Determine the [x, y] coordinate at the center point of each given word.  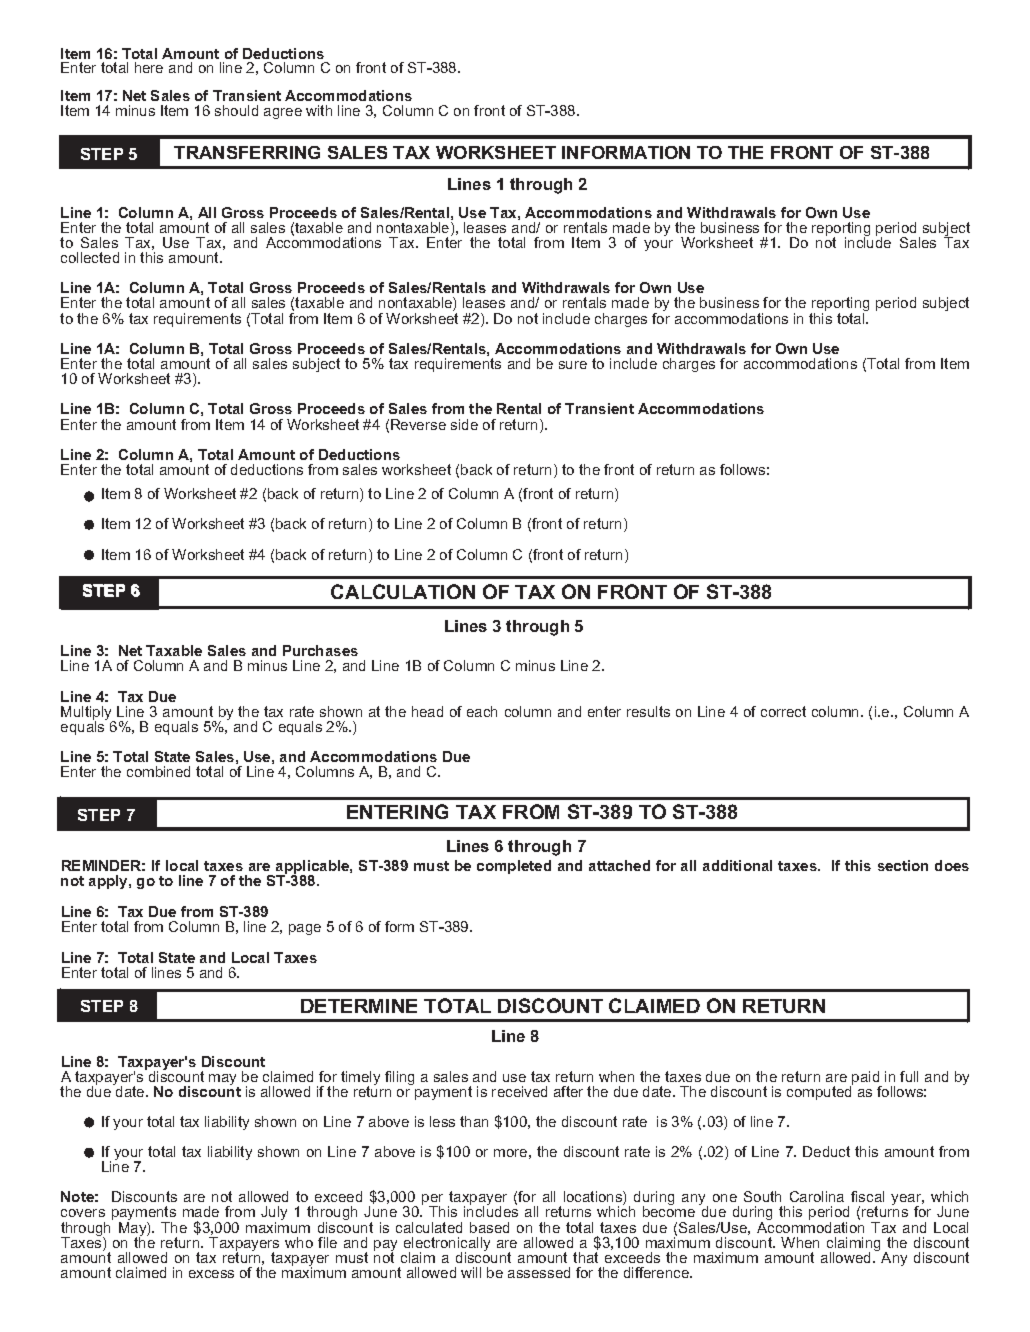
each [482, 711]
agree [283, 113]
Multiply [87, 714]
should [236, 110]
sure [573, 365]
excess [211, 1274]
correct [783, 711]
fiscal [867, 1196]
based [489, 1227]
